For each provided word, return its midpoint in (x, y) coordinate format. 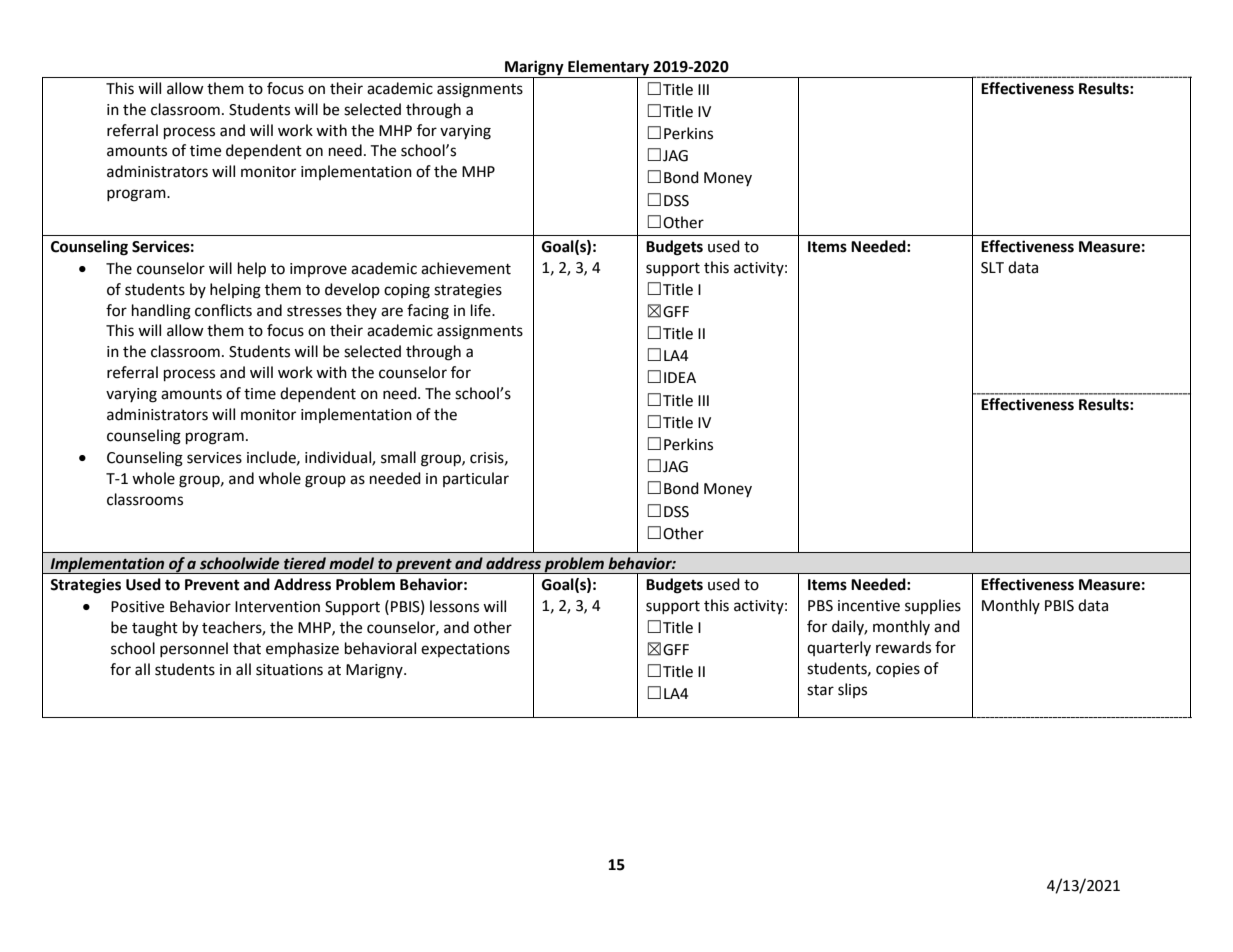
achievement (466, 268)
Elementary (609, 69)
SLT (992, 268)
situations (289, 670)
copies (898, 670)
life (482, 310)
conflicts (223, 310)
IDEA (680, 377)
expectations (465, 650)
